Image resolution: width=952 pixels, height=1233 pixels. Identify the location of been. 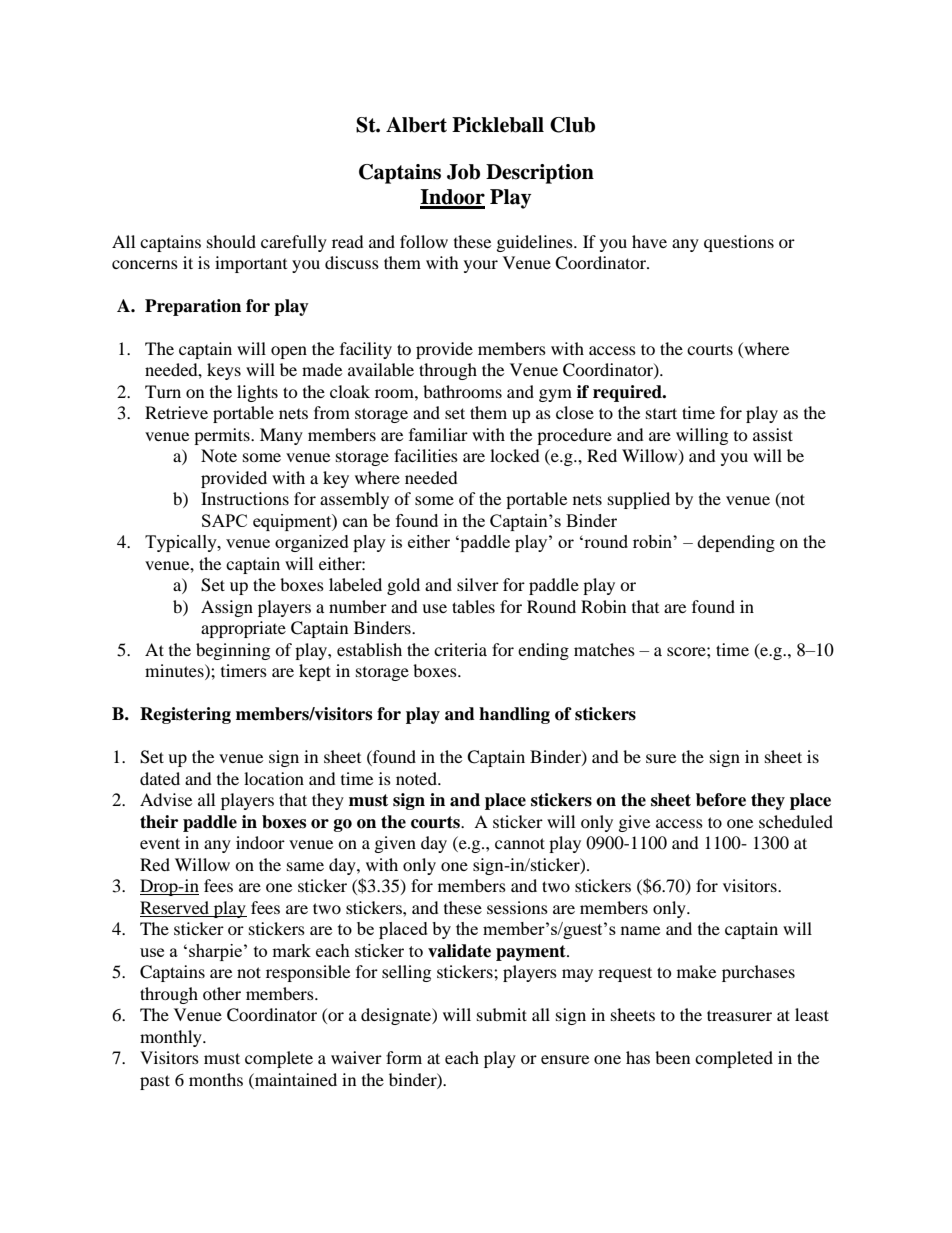
(672, 1057).
